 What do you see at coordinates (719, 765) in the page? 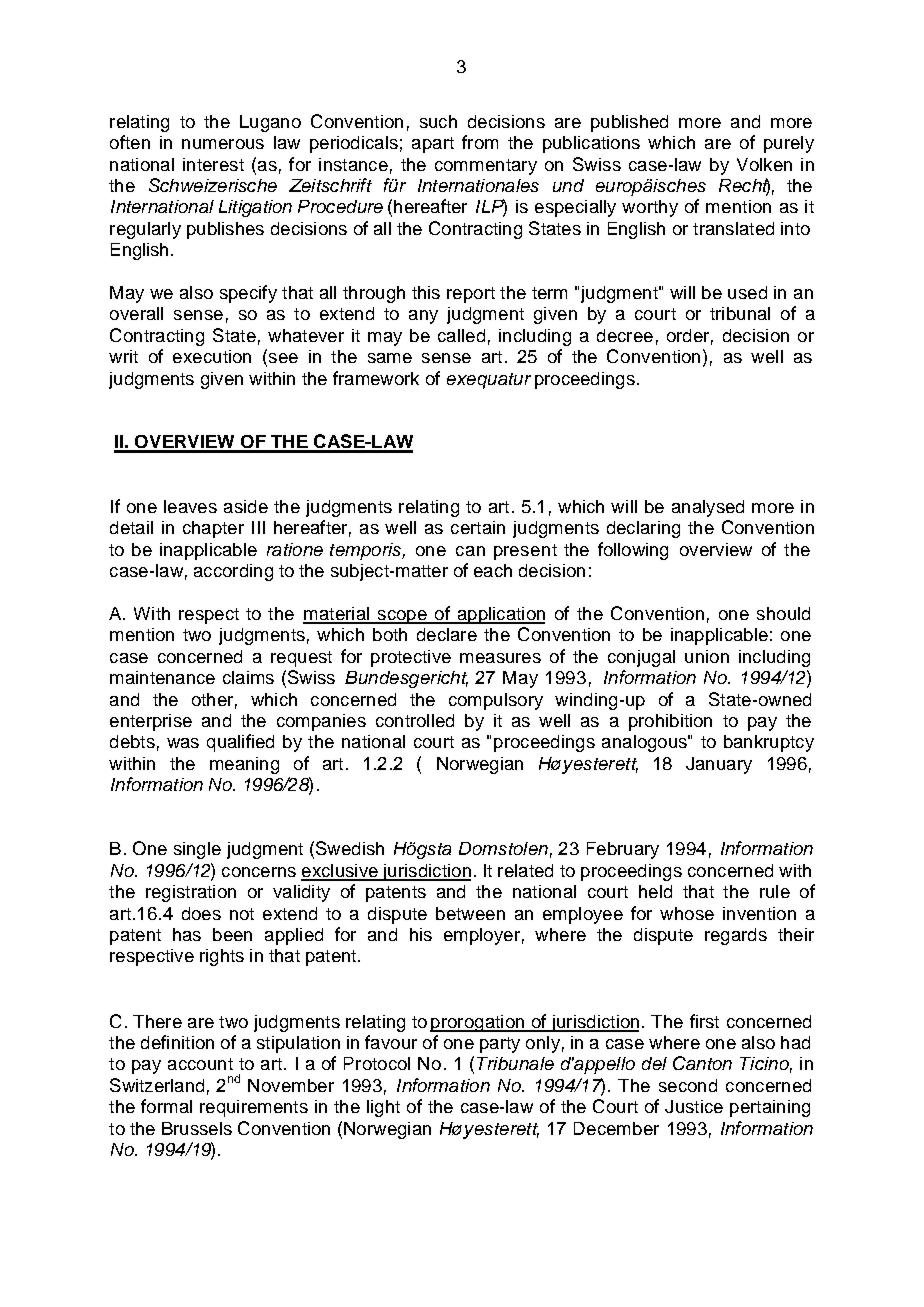
I see `January` at bounding box center [719, 765].
